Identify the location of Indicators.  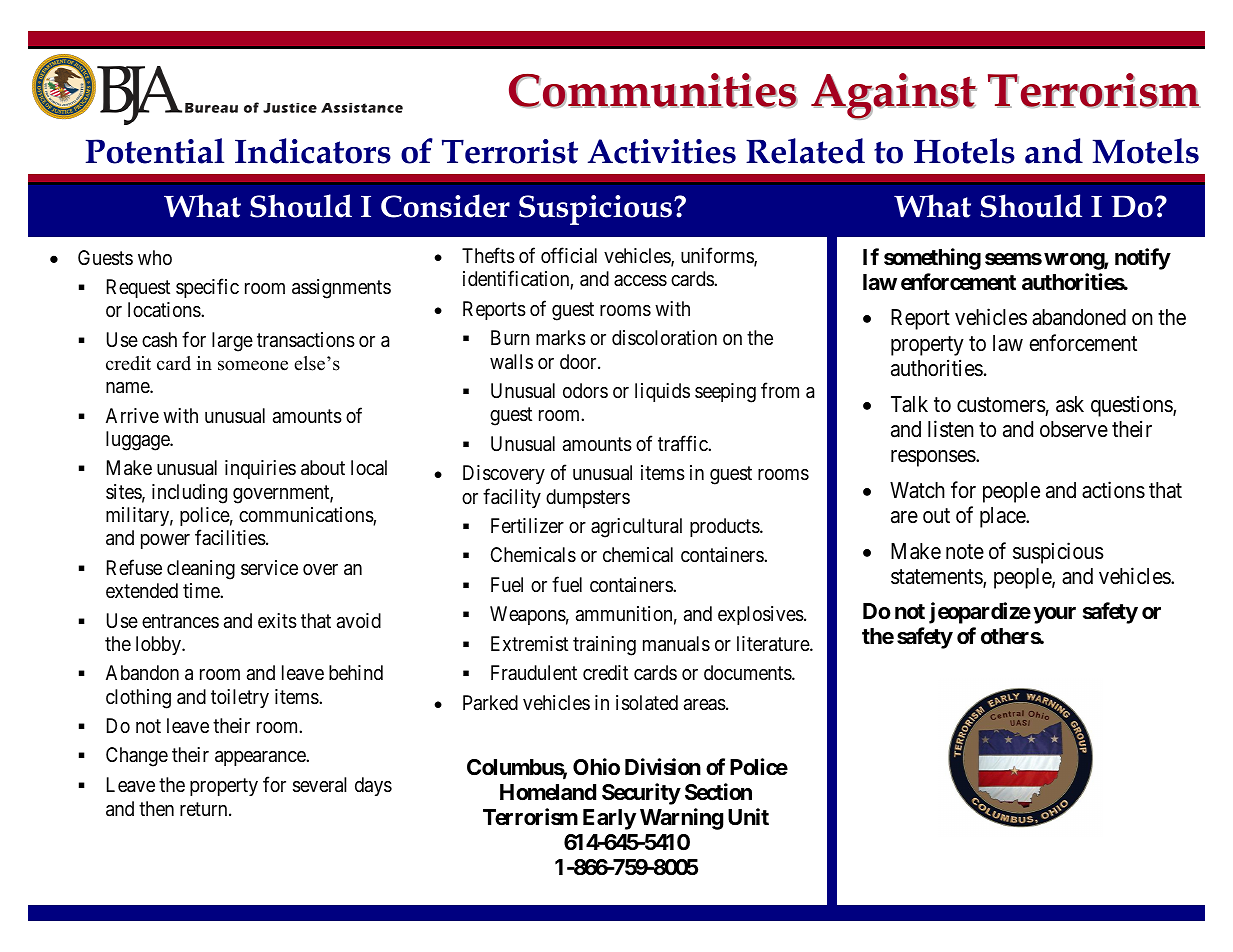
(313, 151).
